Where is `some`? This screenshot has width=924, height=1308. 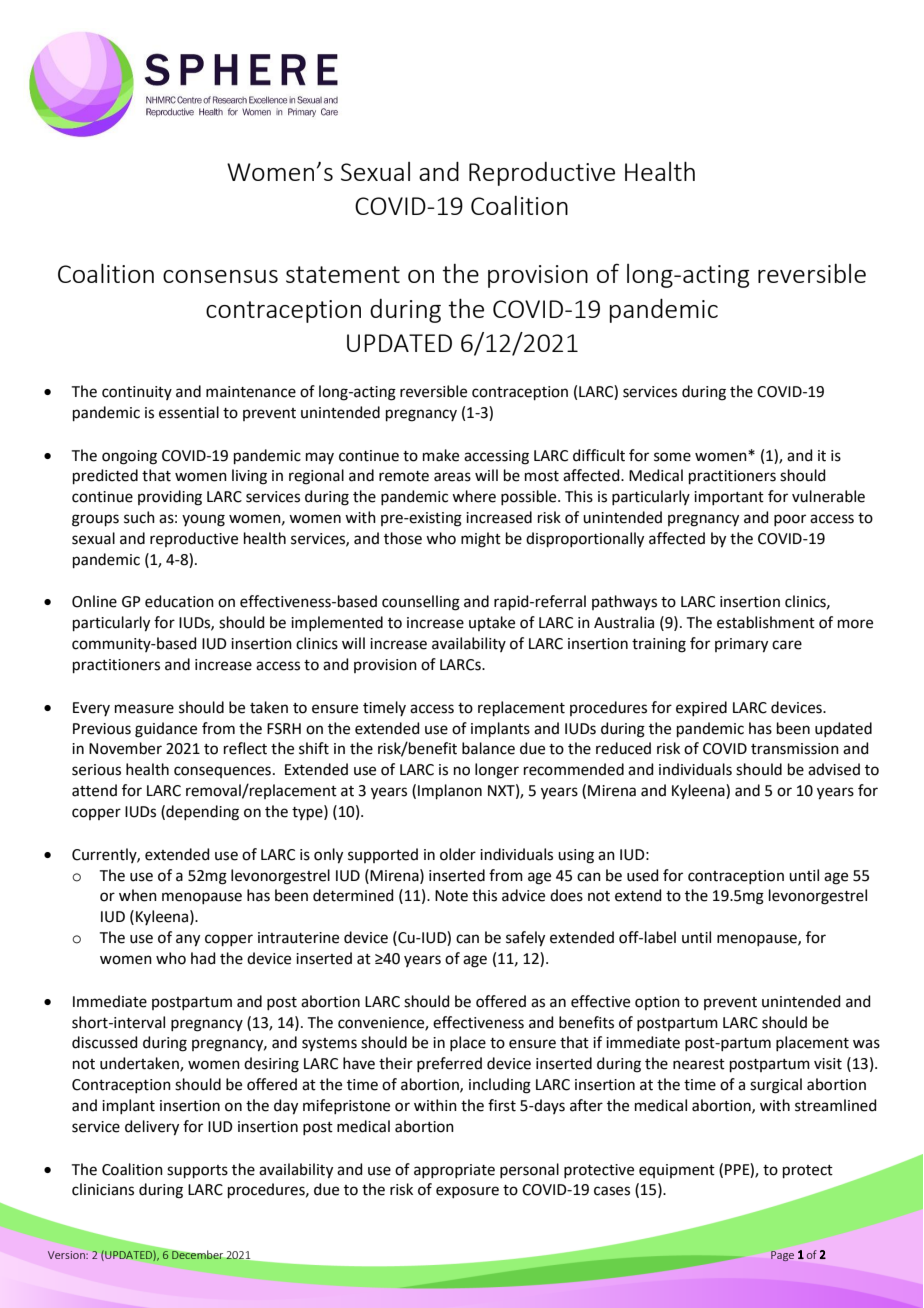 some is located at coordinates (672, 457).
